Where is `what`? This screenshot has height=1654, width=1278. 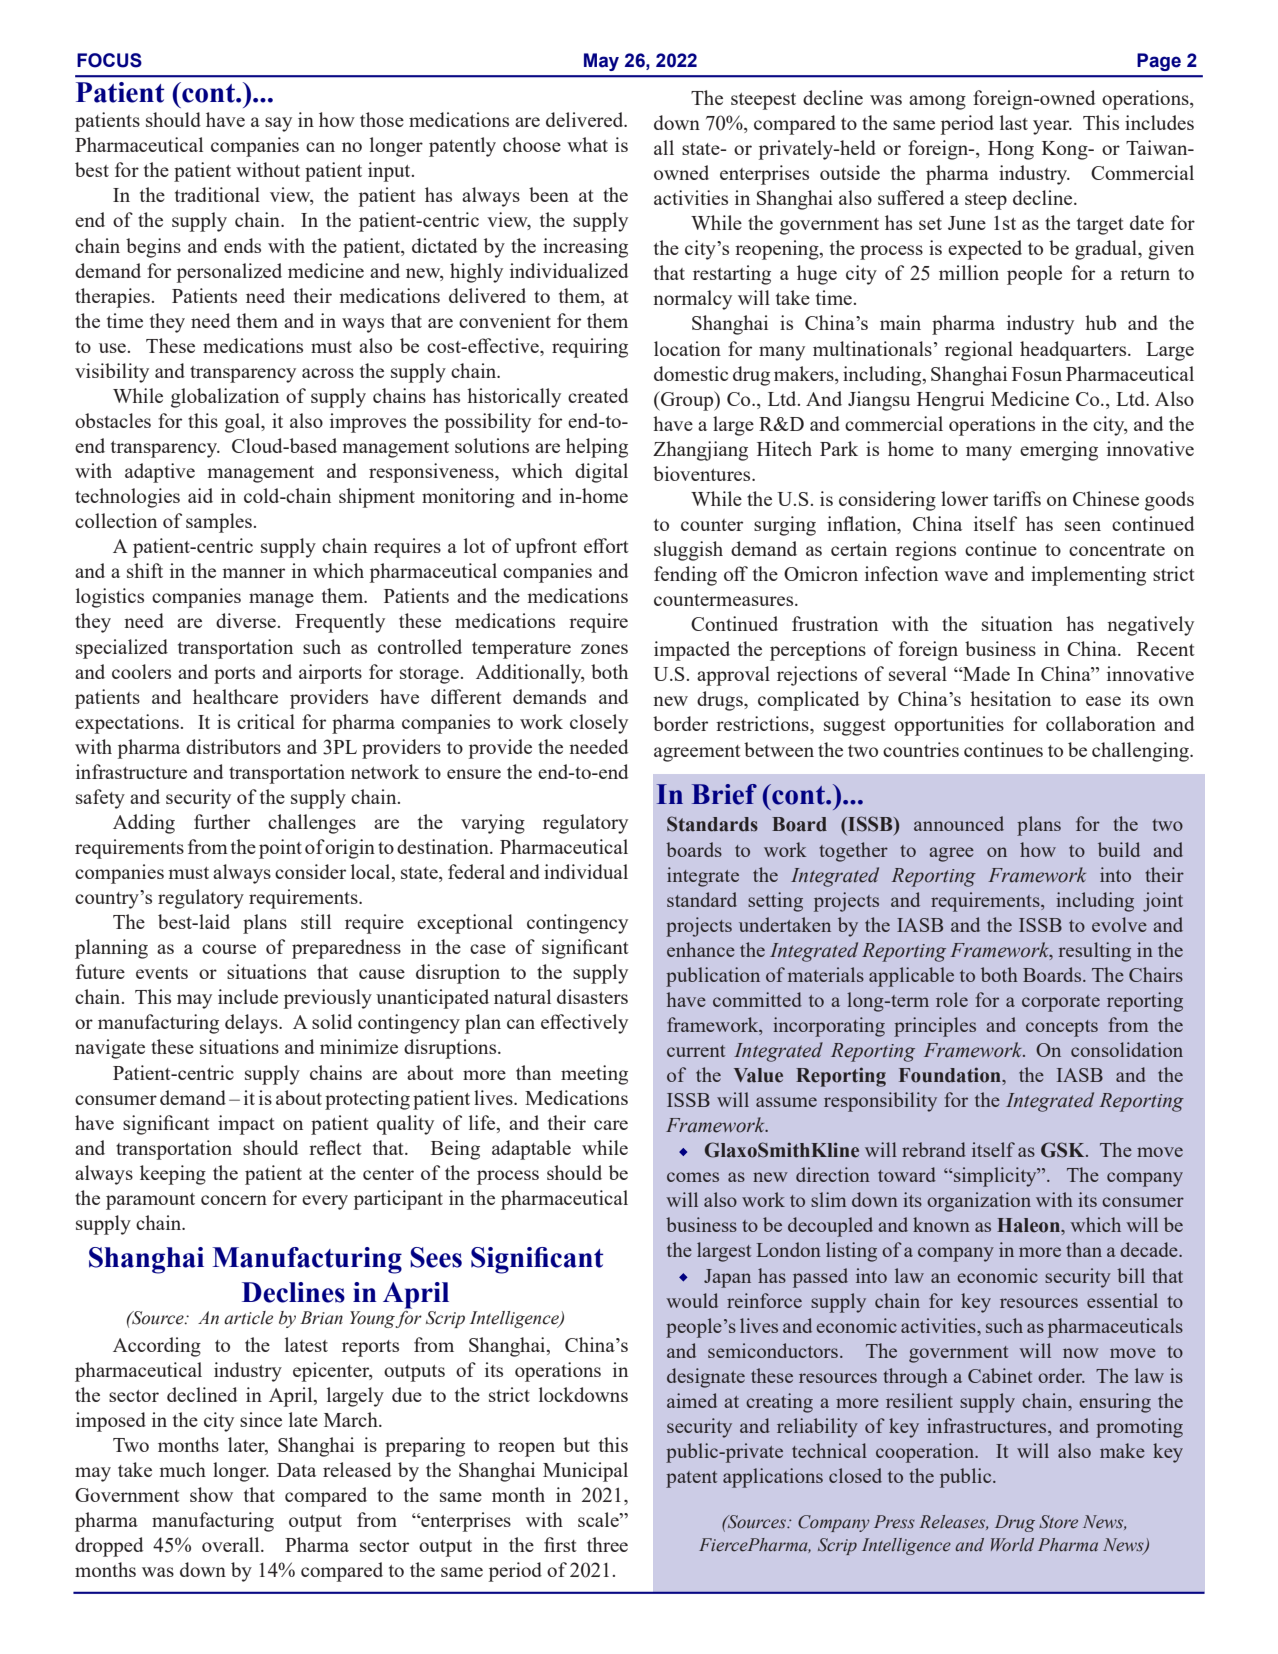 what is located at coordinates (587, 144).
